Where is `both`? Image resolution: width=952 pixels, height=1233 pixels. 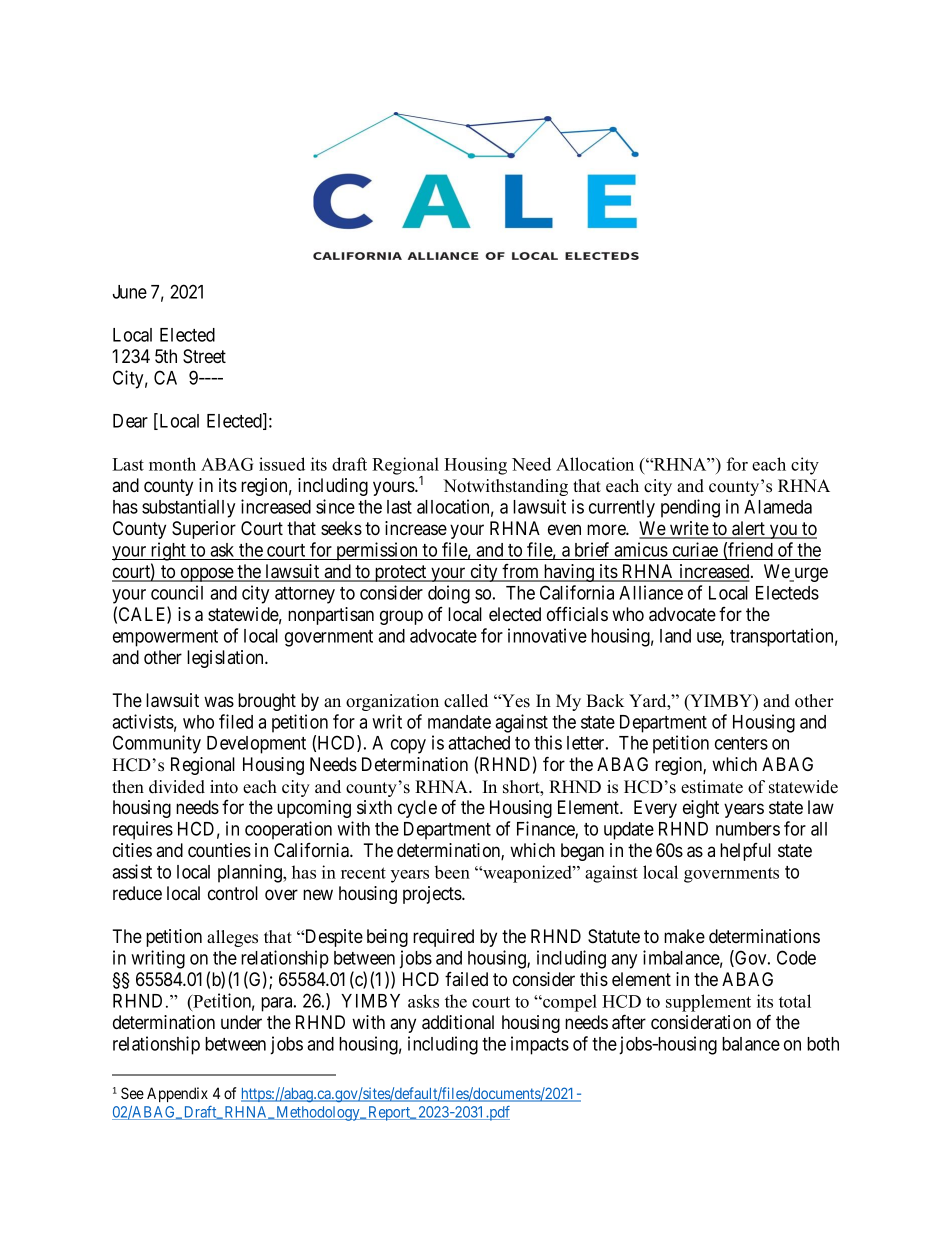
both is located at coordinates (823, 1044).
